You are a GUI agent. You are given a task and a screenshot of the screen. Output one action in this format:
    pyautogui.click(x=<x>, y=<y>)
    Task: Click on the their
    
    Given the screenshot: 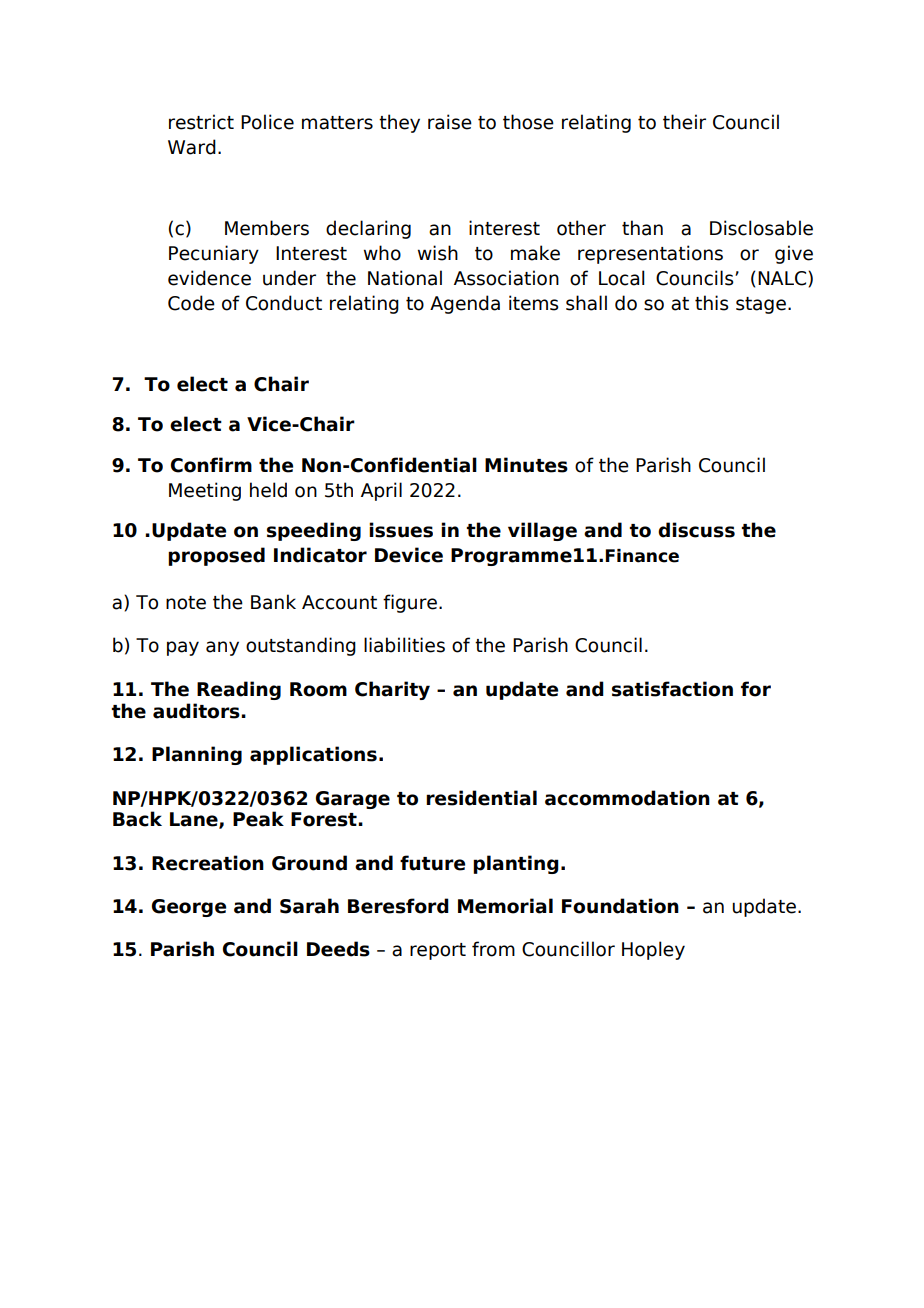 What is the action you would take?
    pyautogui.click(x=684, y=122)
